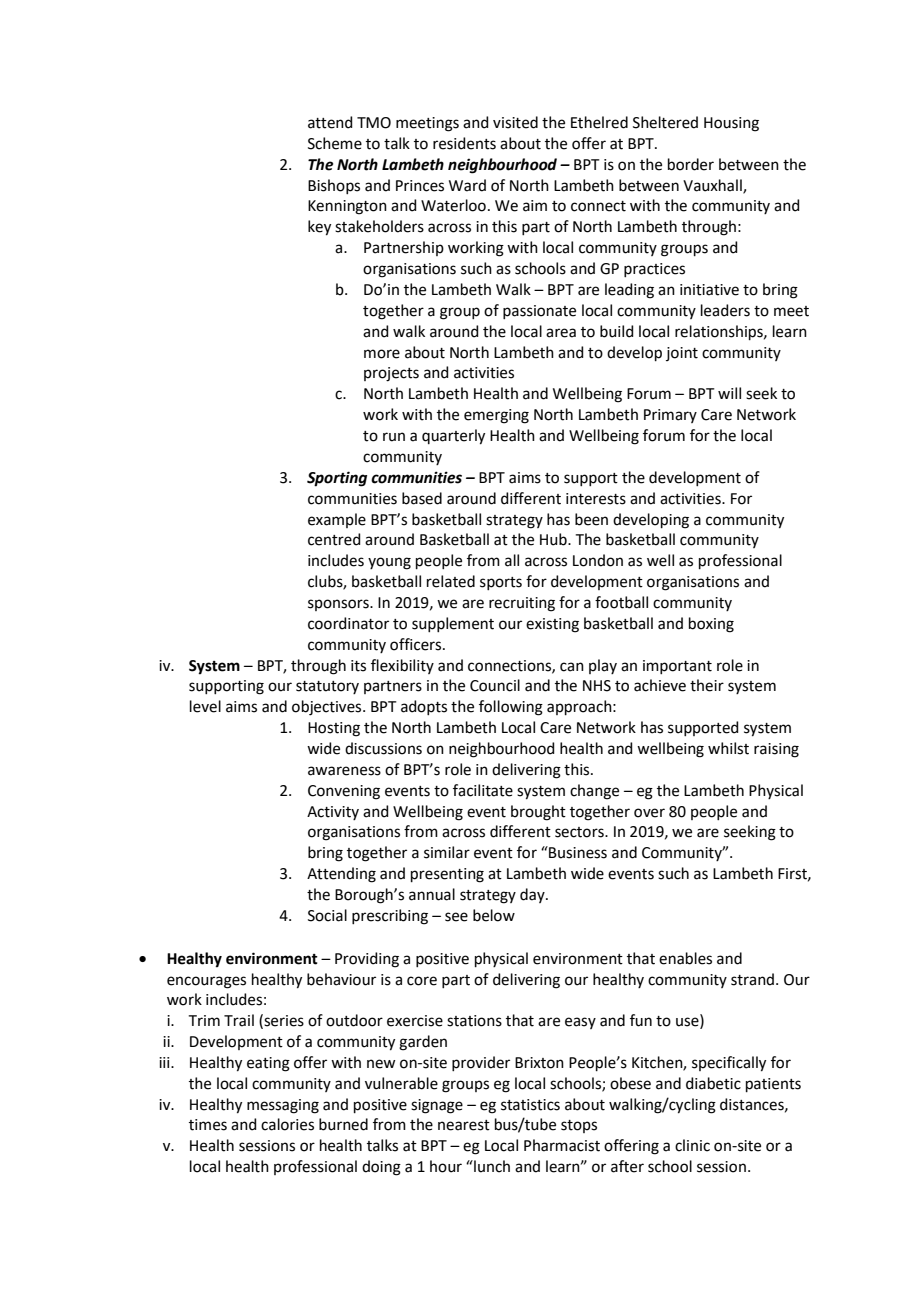  What do you see at coordinates (692, 1145) in the page?
I see `clinic` at bounding box center [692, 1145].
